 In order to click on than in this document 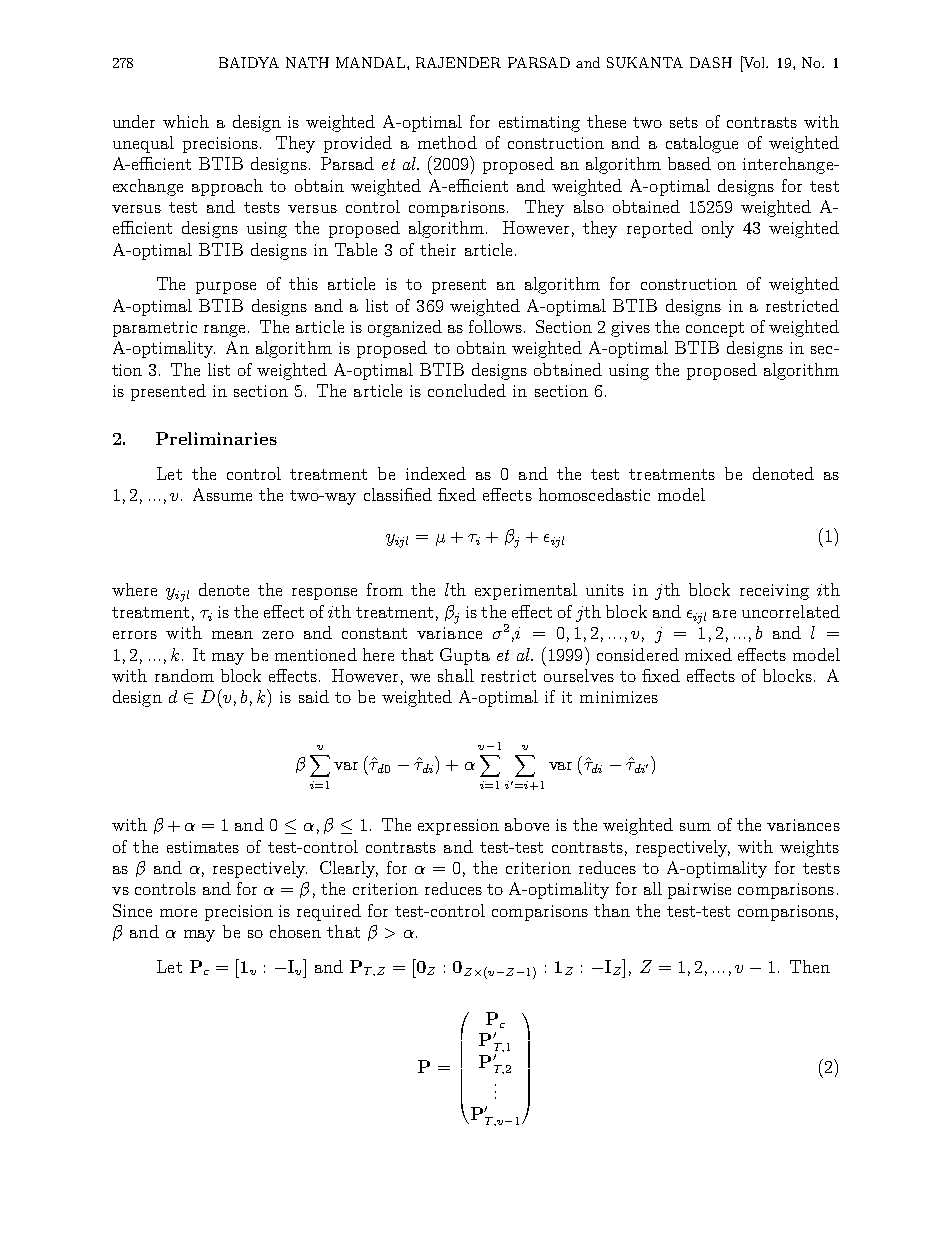, I will do `click(612, 910)`.
